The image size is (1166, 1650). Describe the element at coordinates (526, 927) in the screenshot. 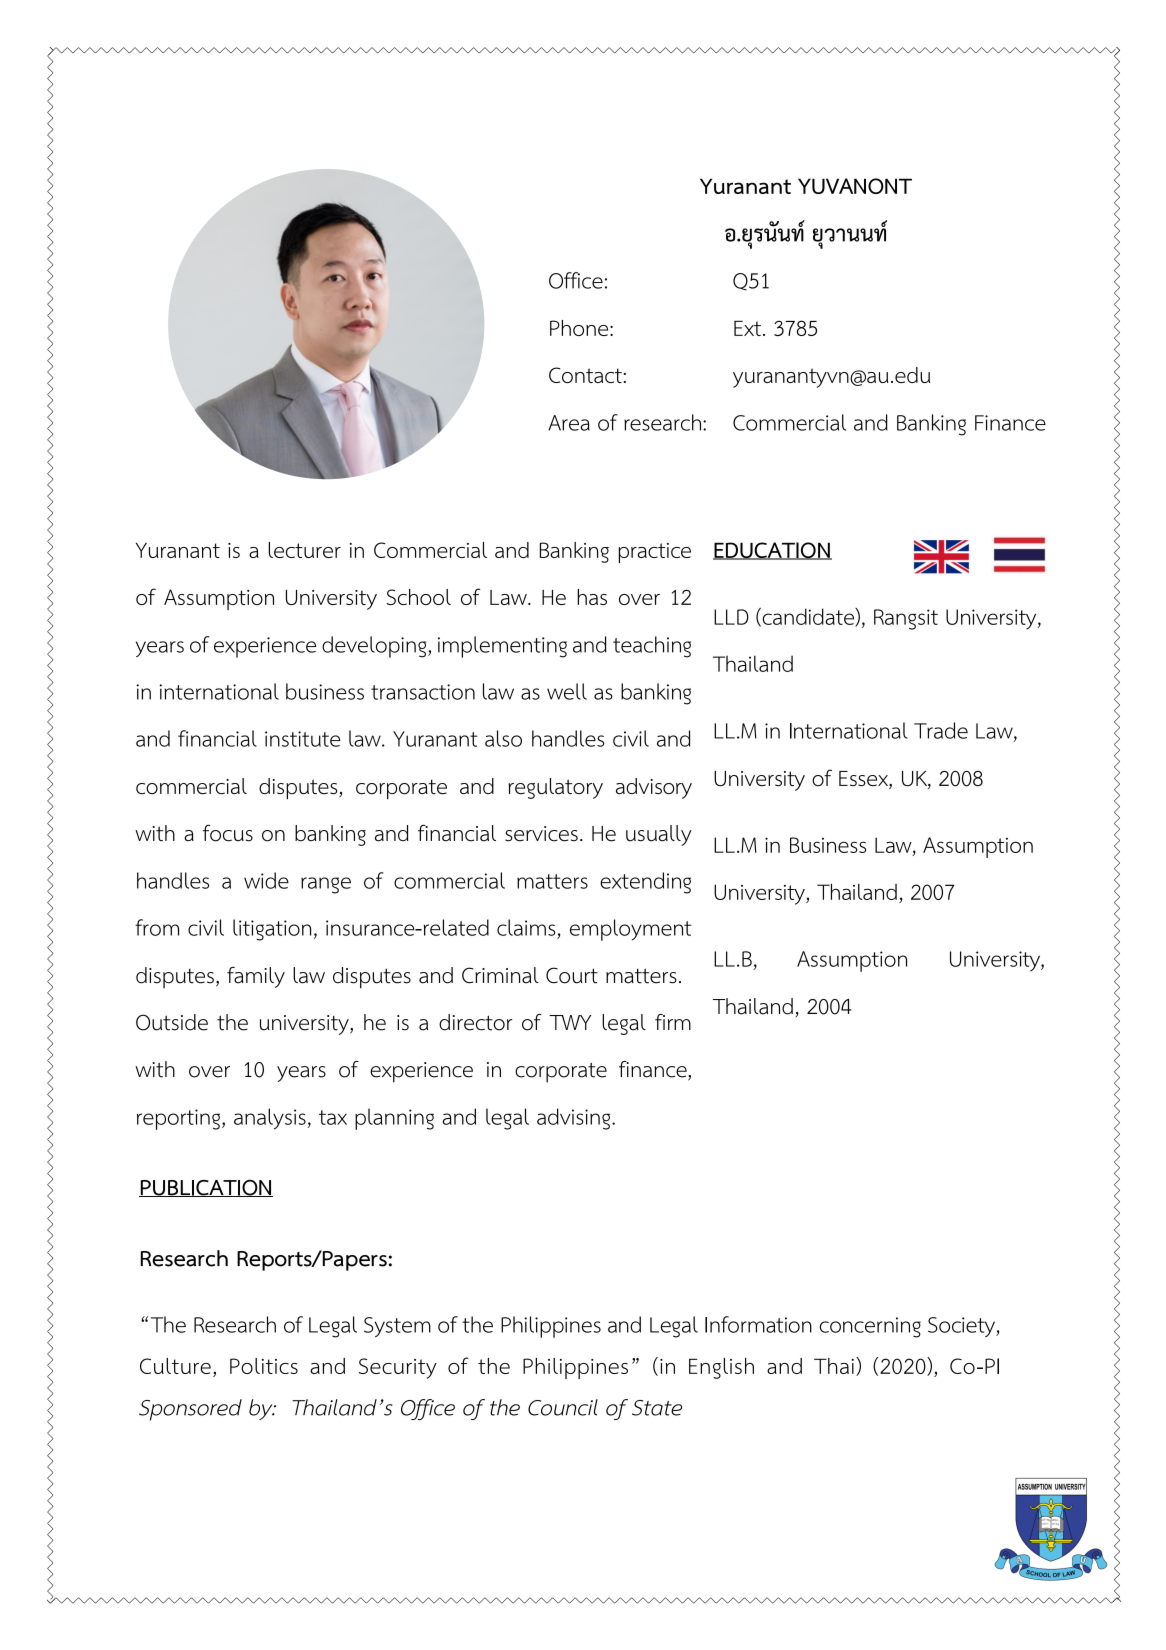

I see `claims` at that location.
